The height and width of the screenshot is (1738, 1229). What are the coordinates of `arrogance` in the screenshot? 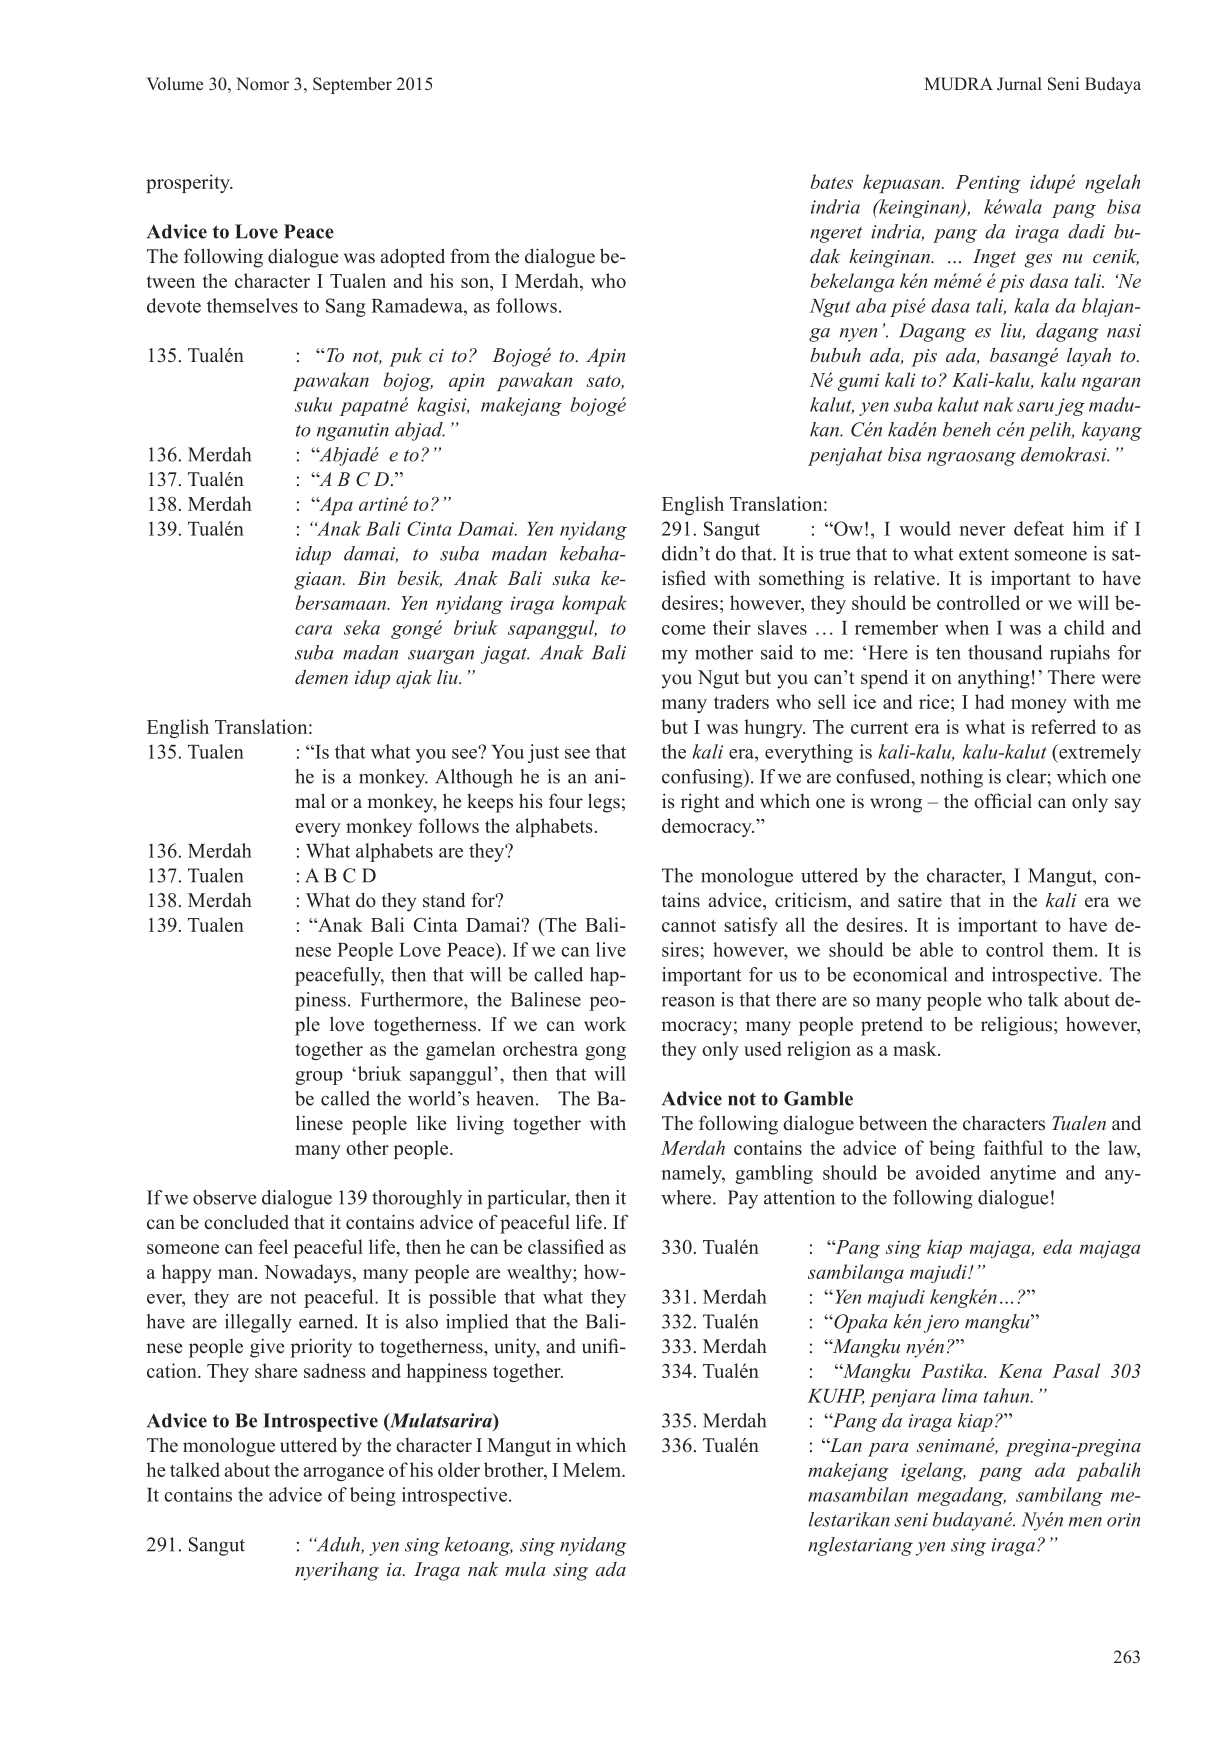 It's located at (343, 1474).
